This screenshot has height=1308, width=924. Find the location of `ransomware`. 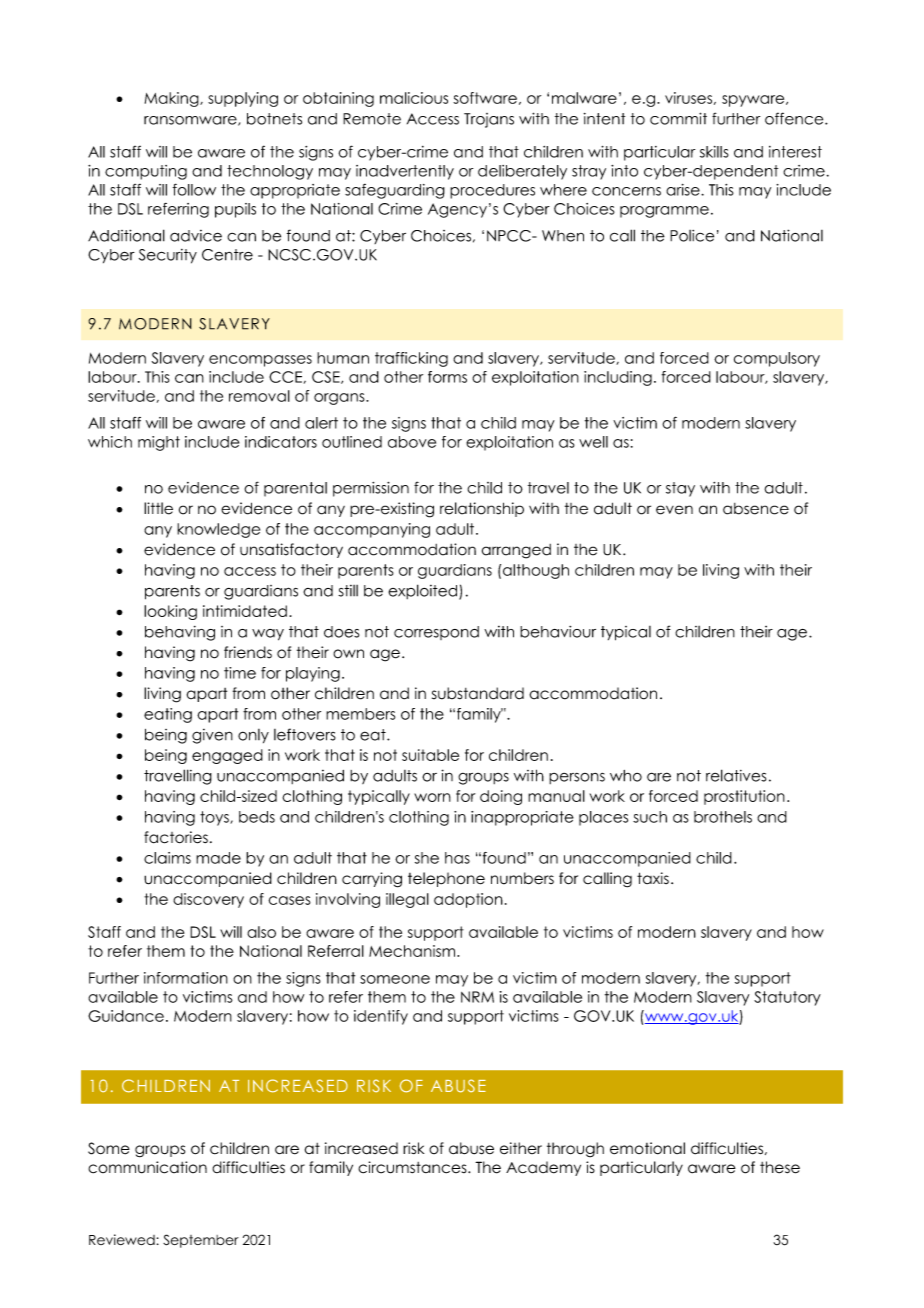

ransomware is located at coordinates (191, 121).
